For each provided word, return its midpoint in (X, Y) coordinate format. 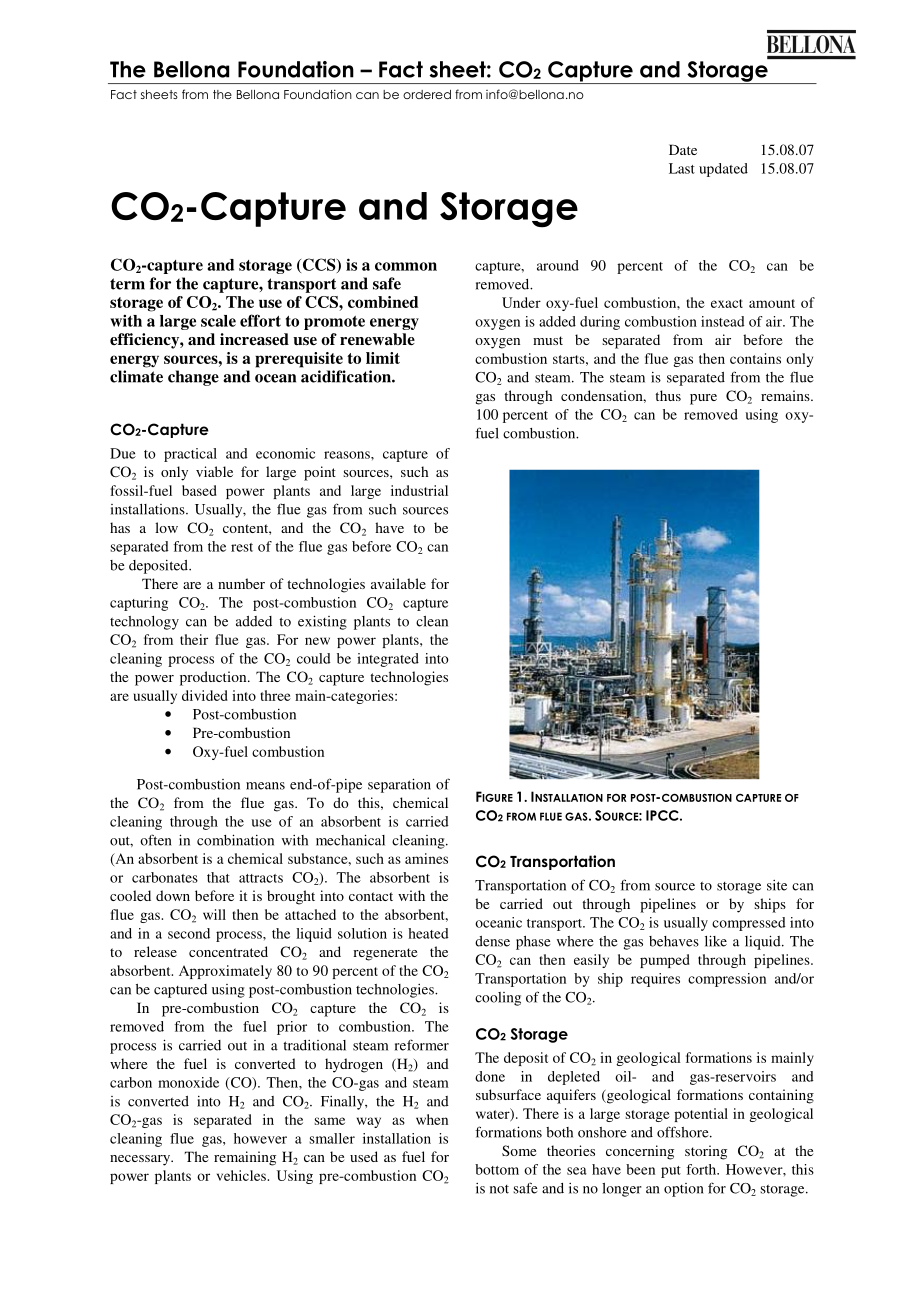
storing (706, 1152)
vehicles (242, 1175)
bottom (497, 1169)
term (127, 284)
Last (682, 168)
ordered (427, 94)
